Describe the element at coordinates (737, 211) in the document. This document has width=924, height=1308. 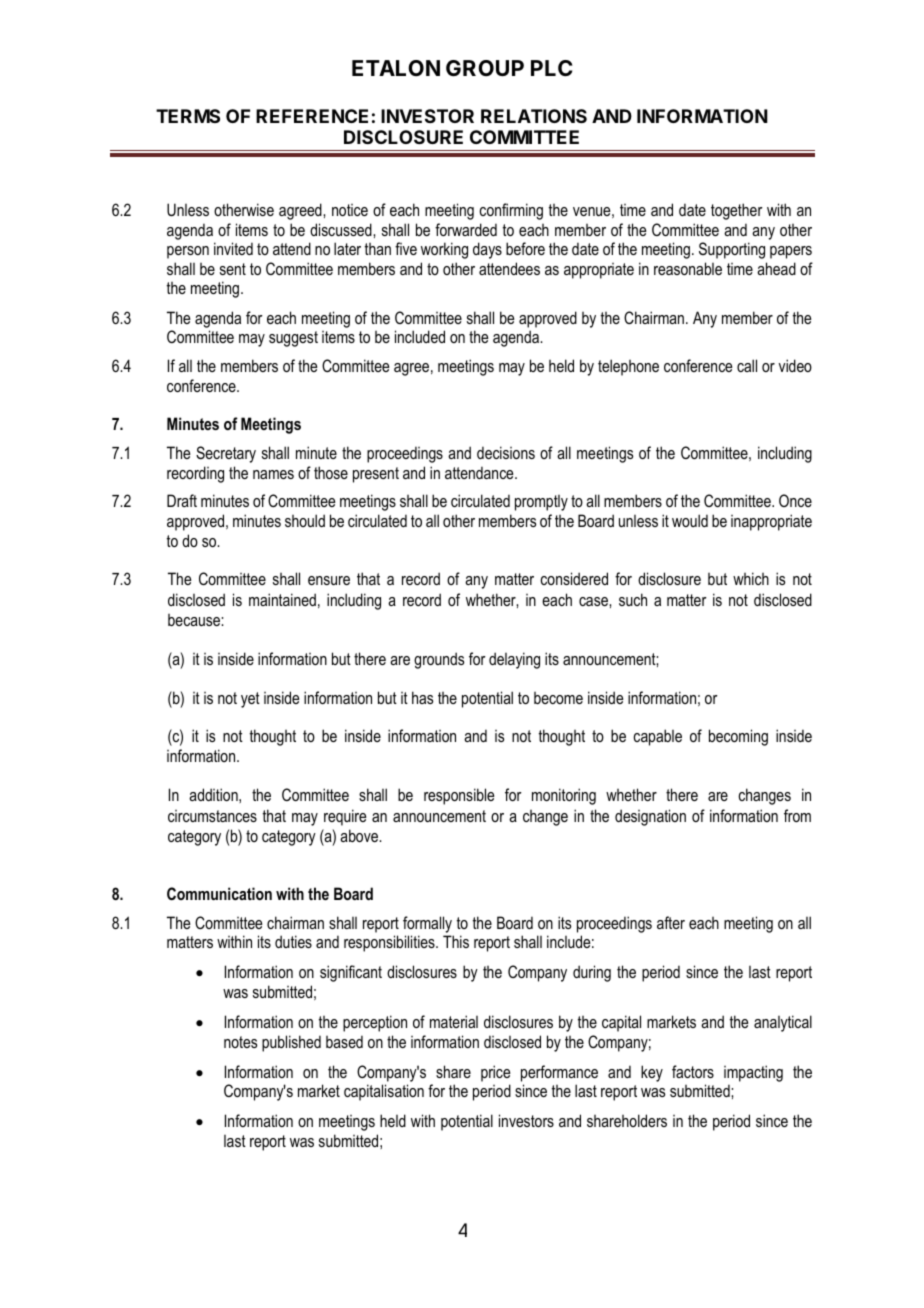
I see `together` at that location.
